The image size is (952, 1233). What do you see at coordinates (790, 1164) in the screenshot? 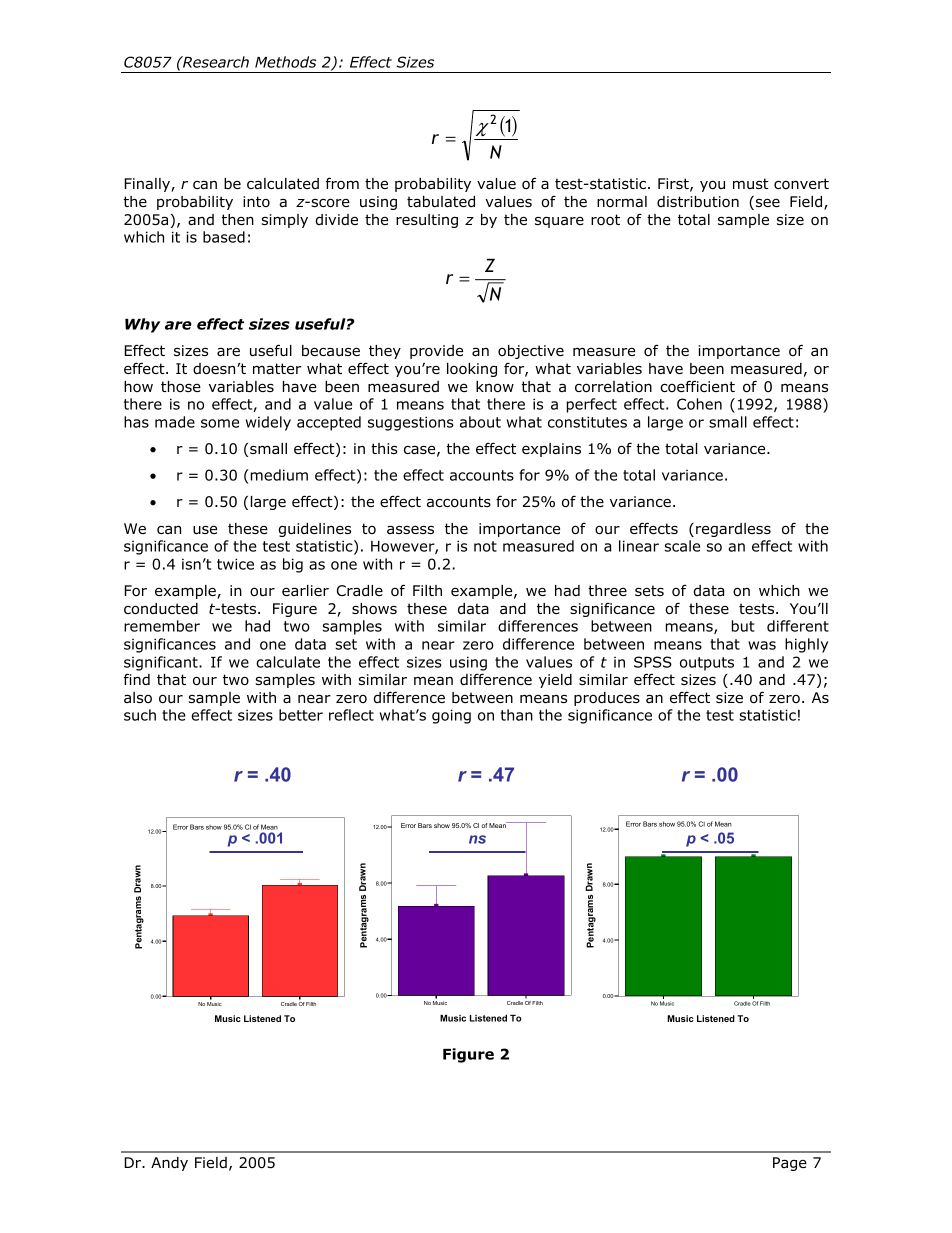
I see `Page` at bounding box center [790, 1164].
